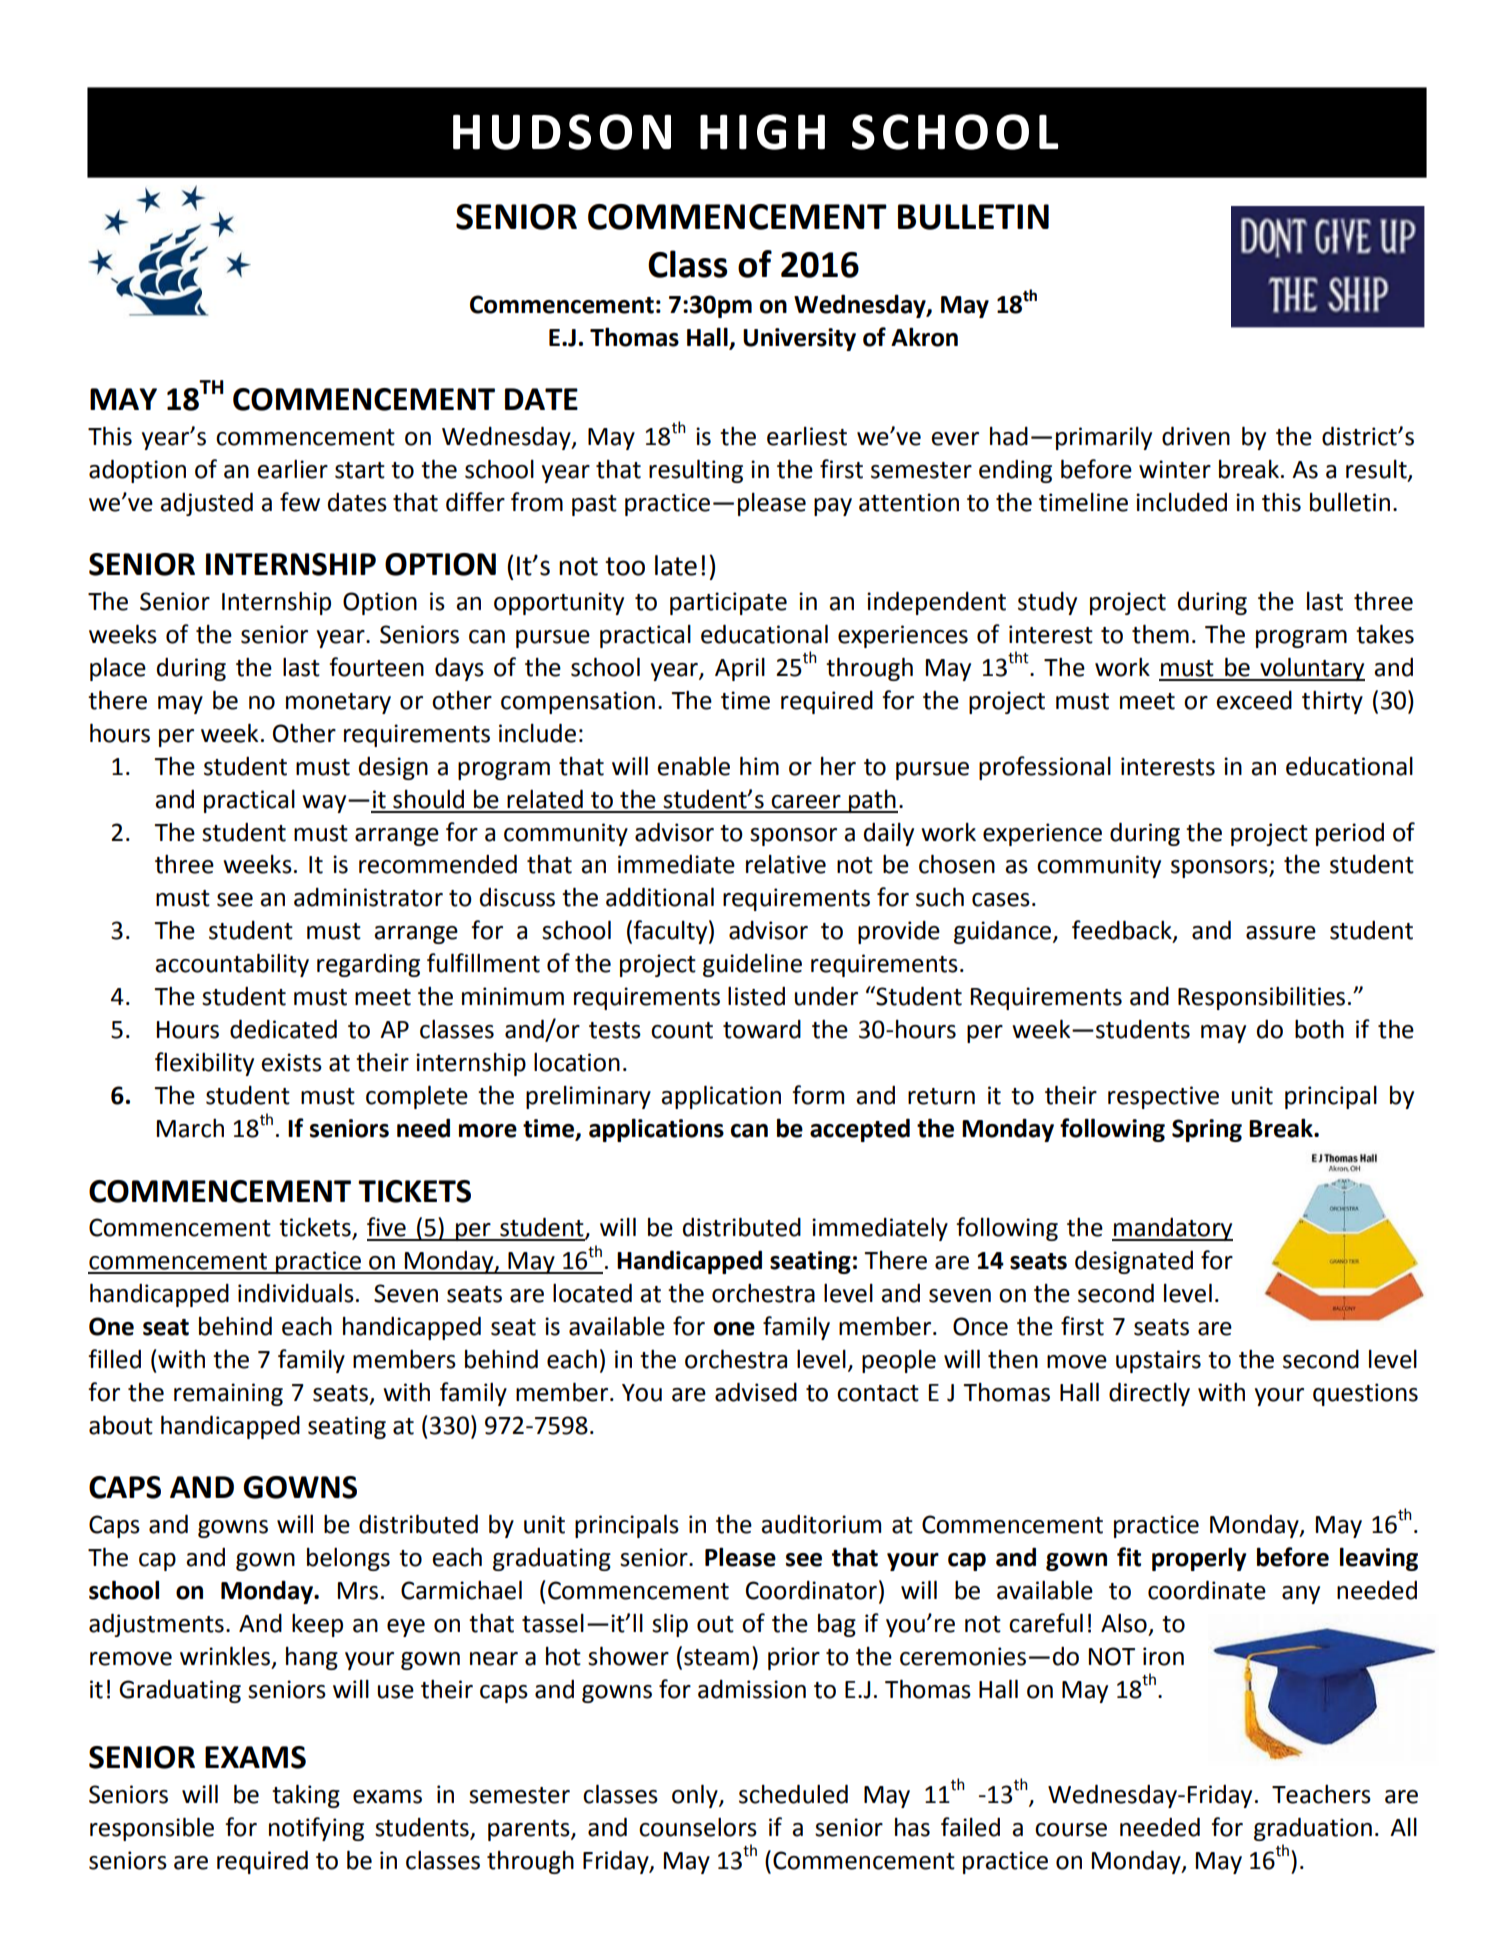 The image size is (1503, 1944). What do you see at coordinates (793, 1794) in the screenshot?
I see `scheduled` at bounding box center [793, 1794].
